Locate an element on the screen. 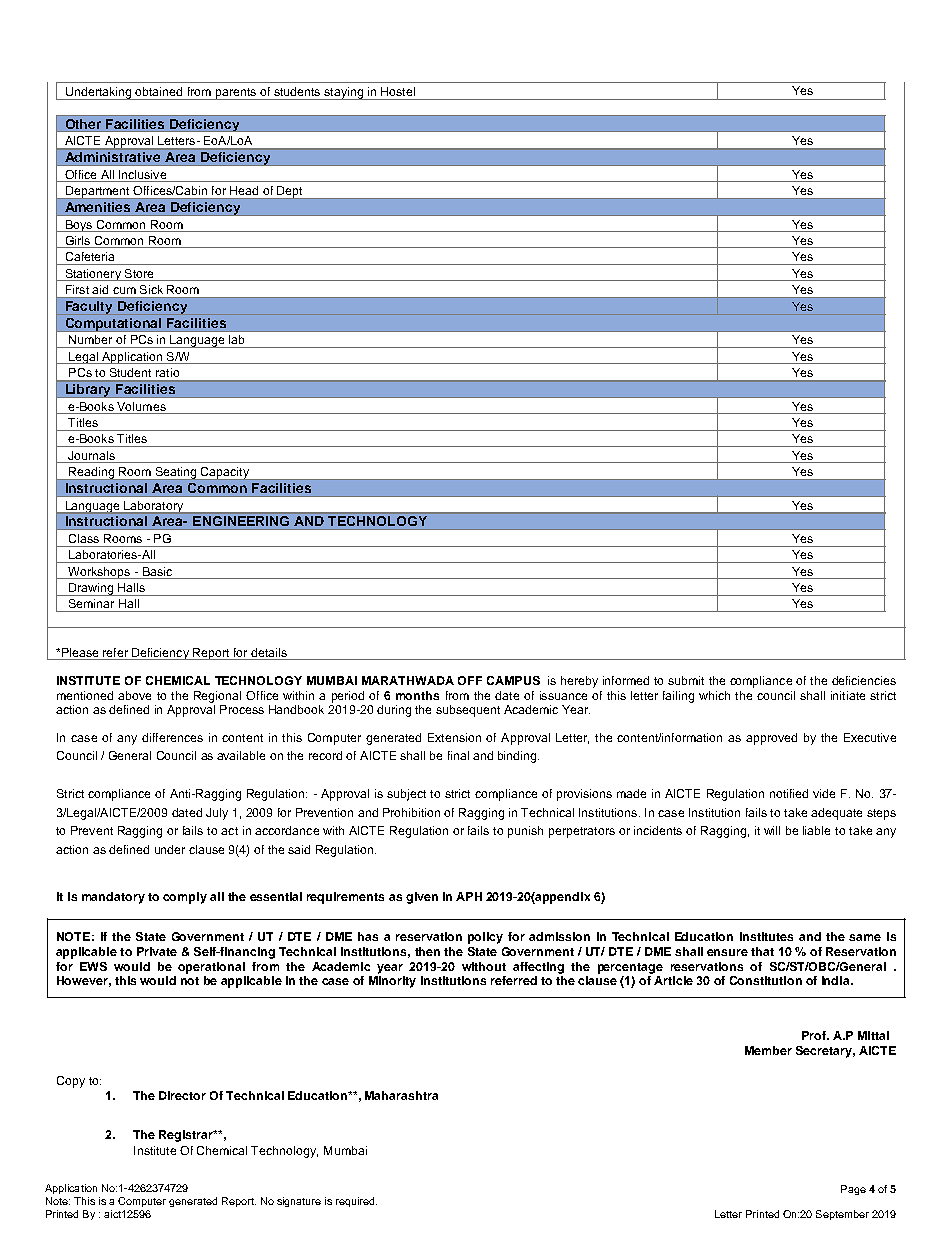  required is located at coordinates (356, 1202).
